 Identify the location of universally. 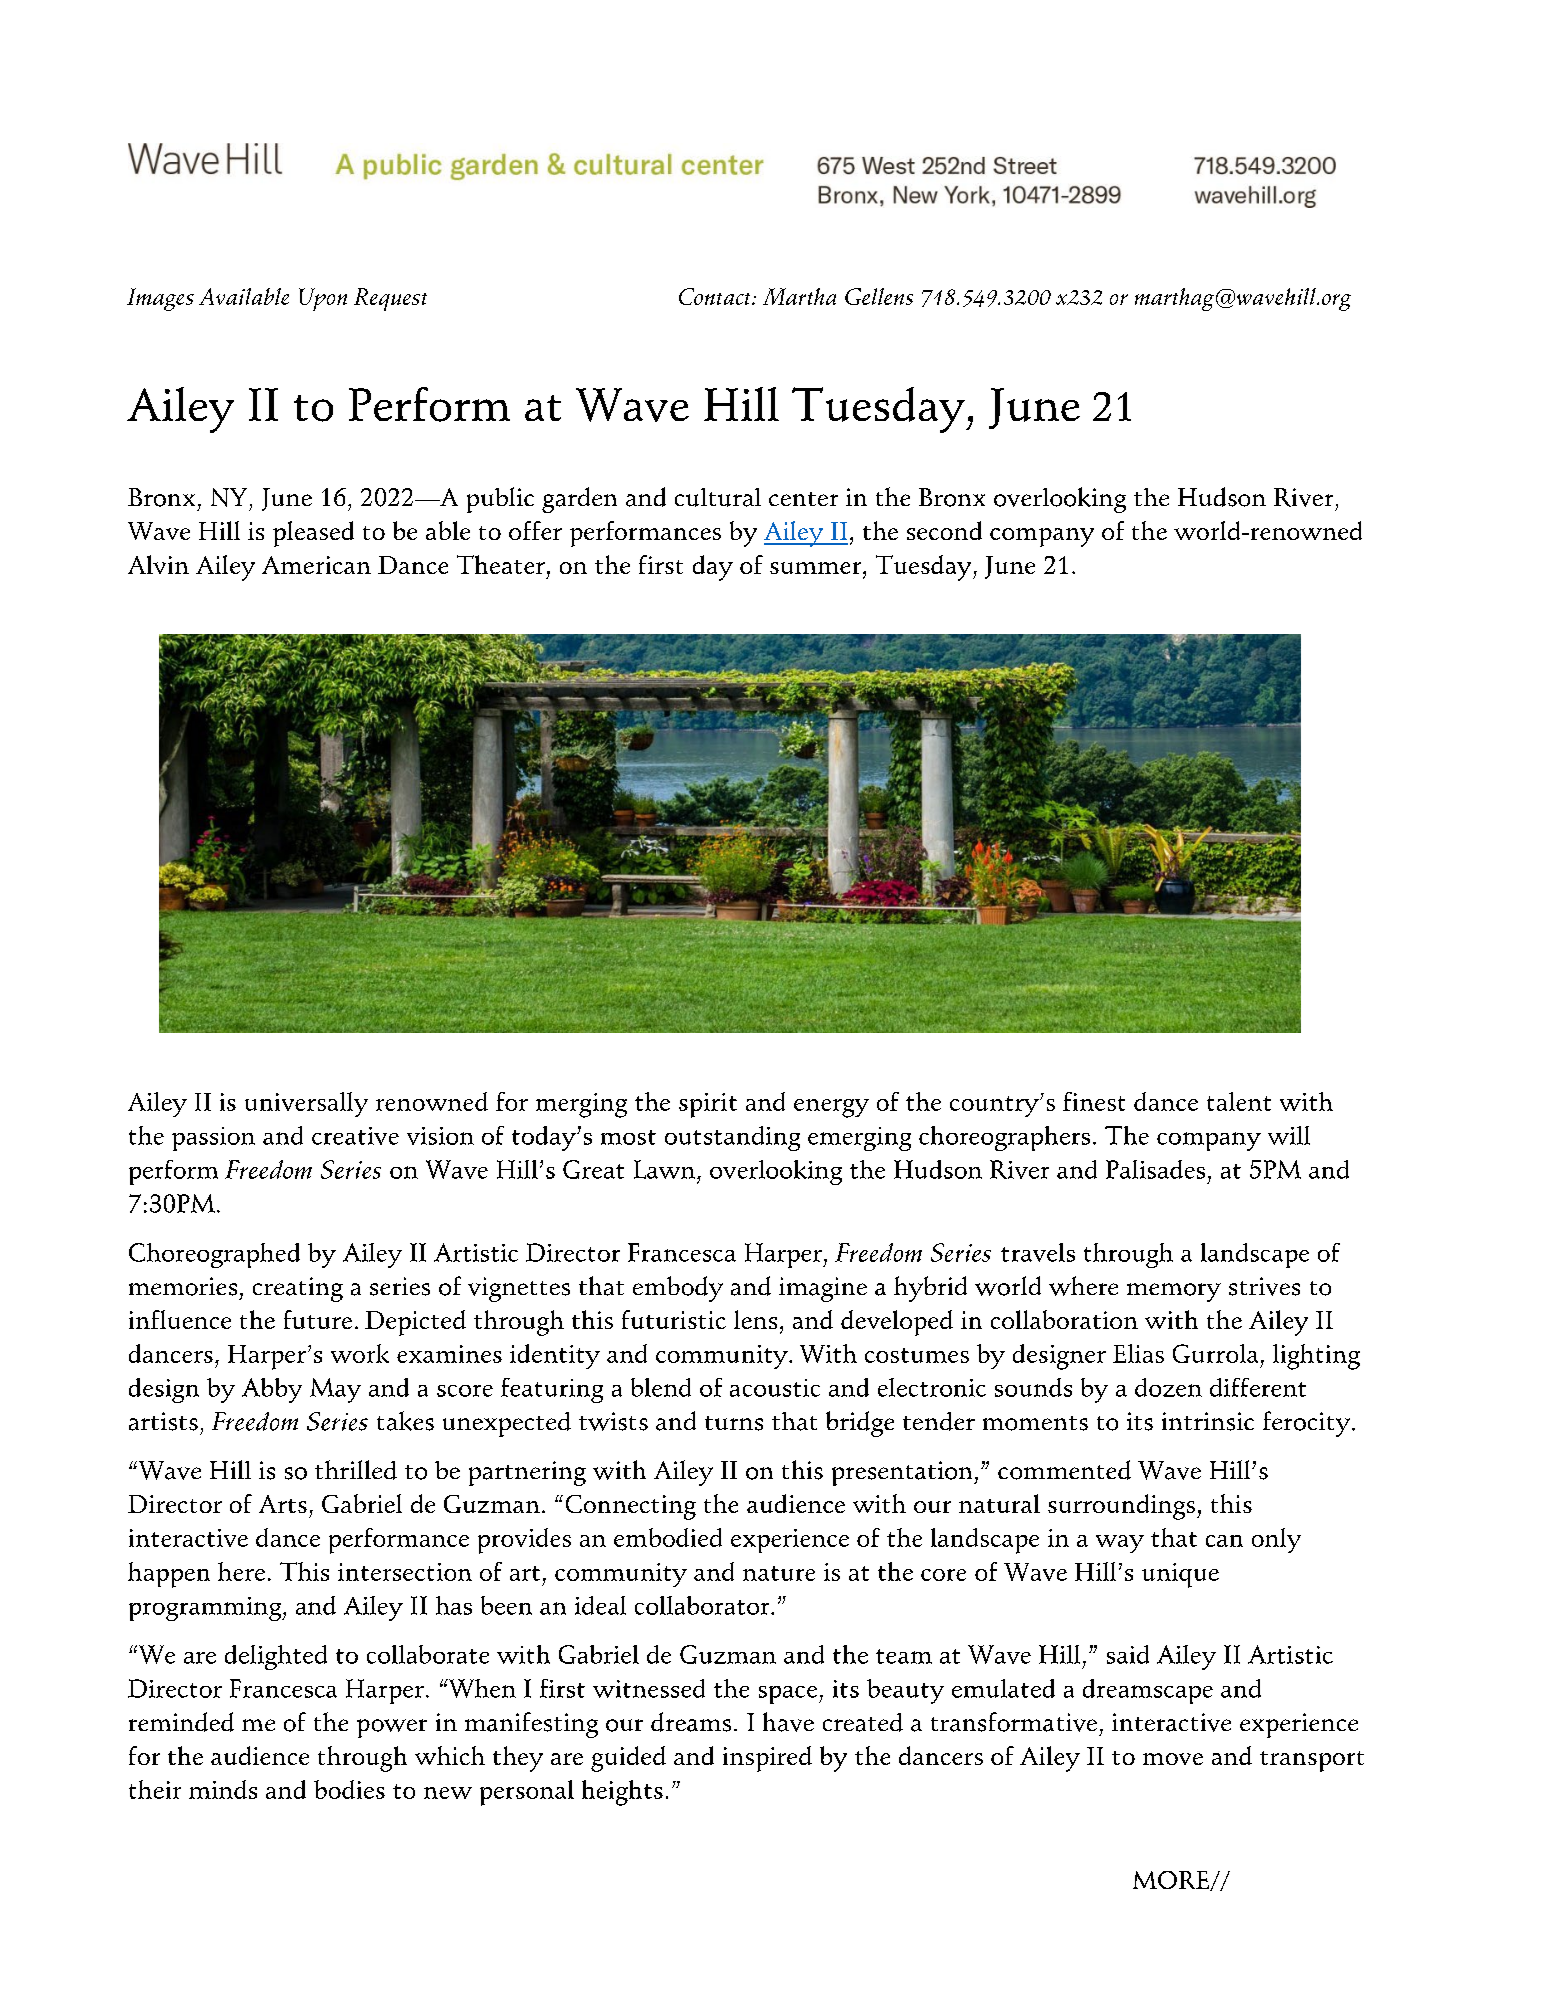
(306, 1104).
